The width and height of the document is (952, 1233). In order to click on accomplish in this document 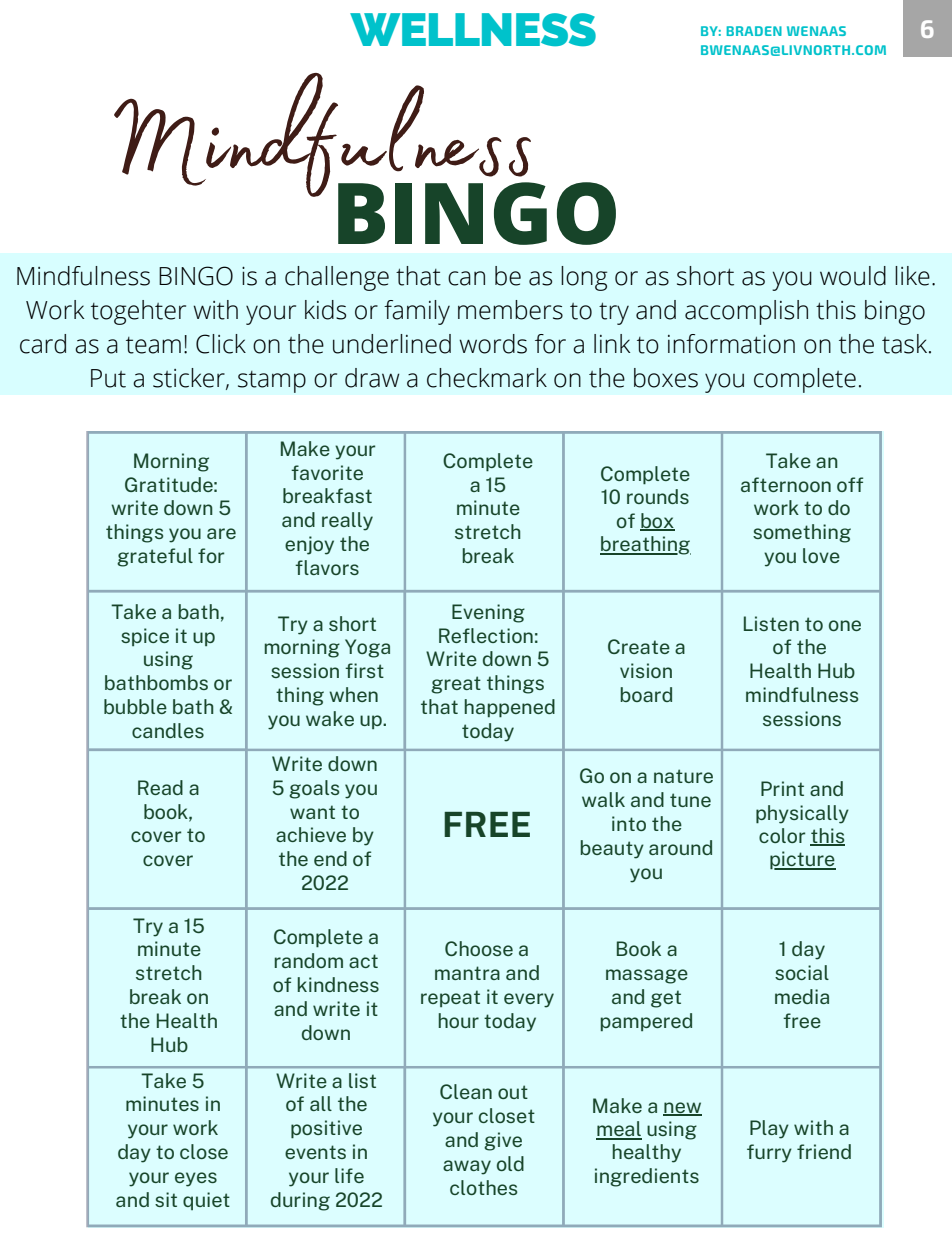, I will do `click(746, 312)`.
